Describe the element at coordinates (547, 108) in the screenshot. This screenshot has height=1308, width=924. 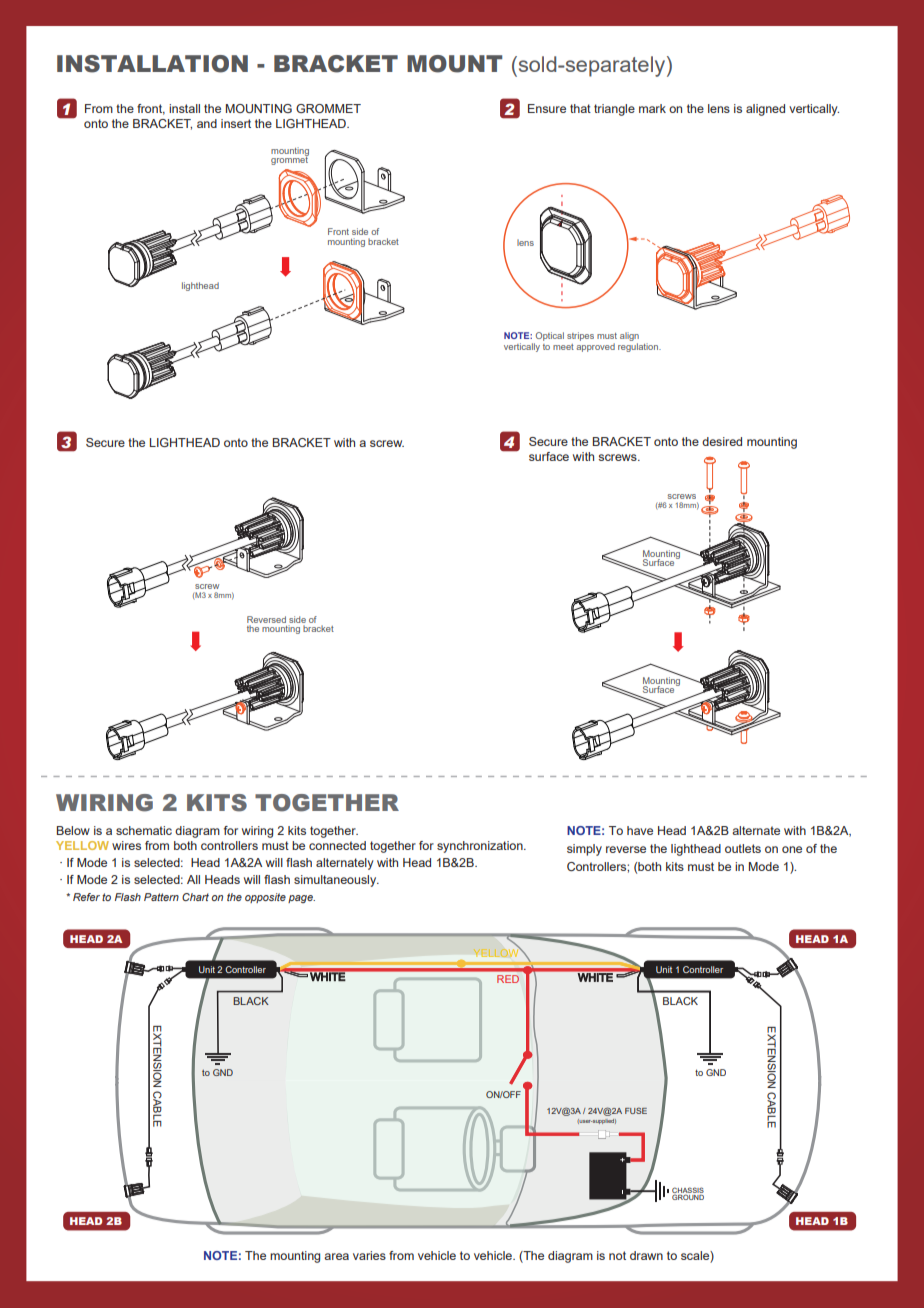
I see `Ensure` at that location.
